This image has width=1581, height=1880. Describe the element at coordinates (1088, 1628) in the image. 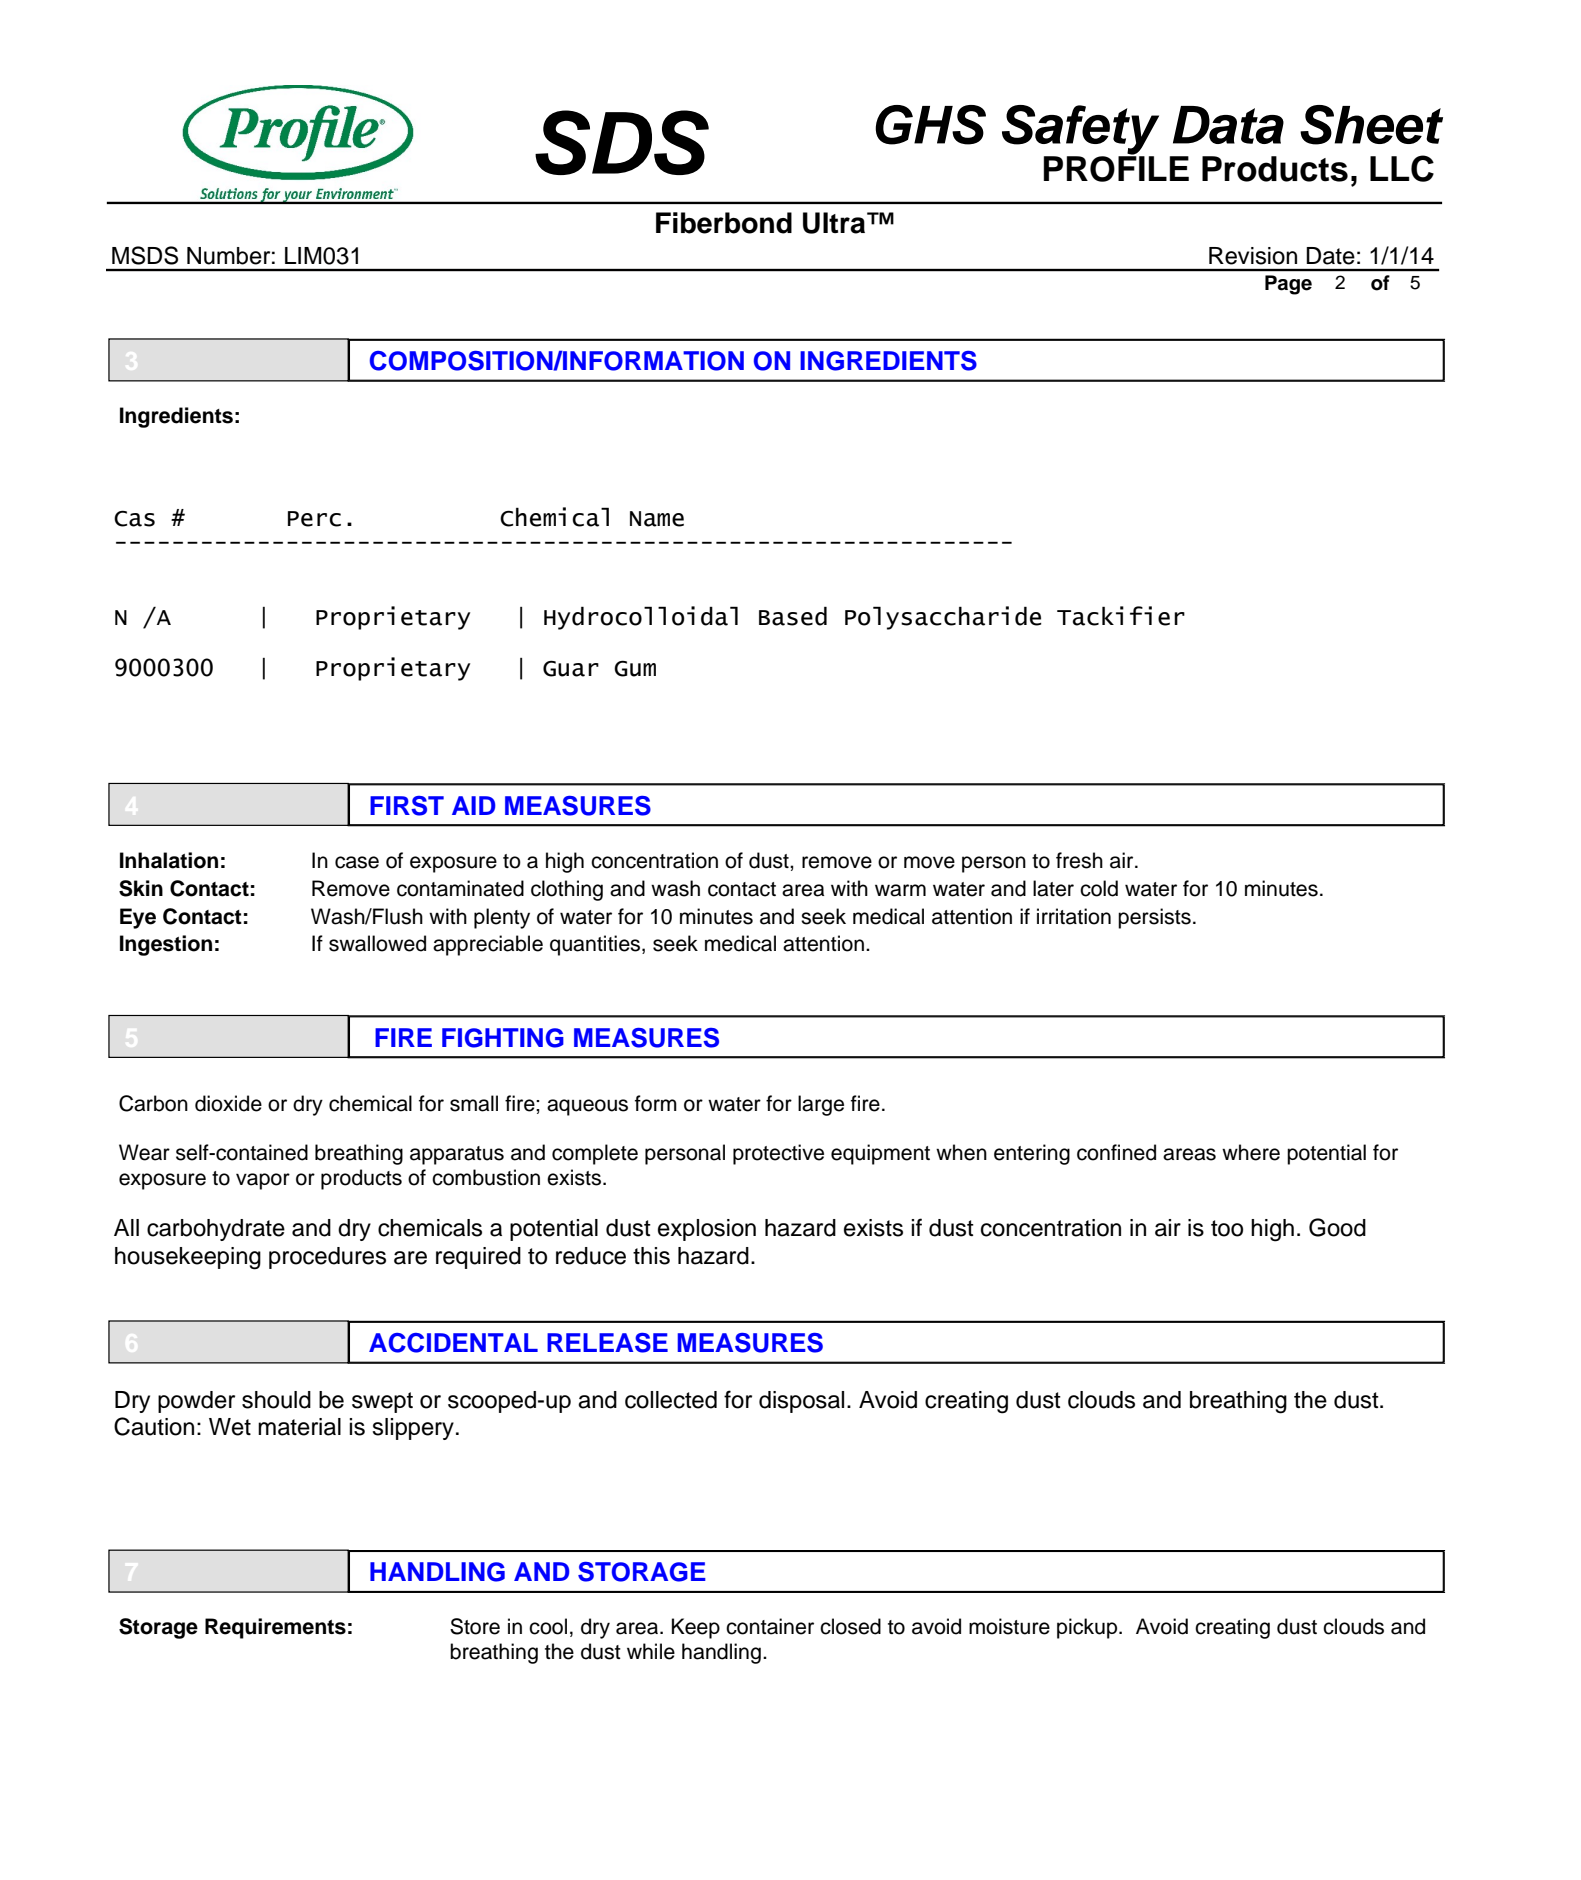

I see `pickup` at that location.
